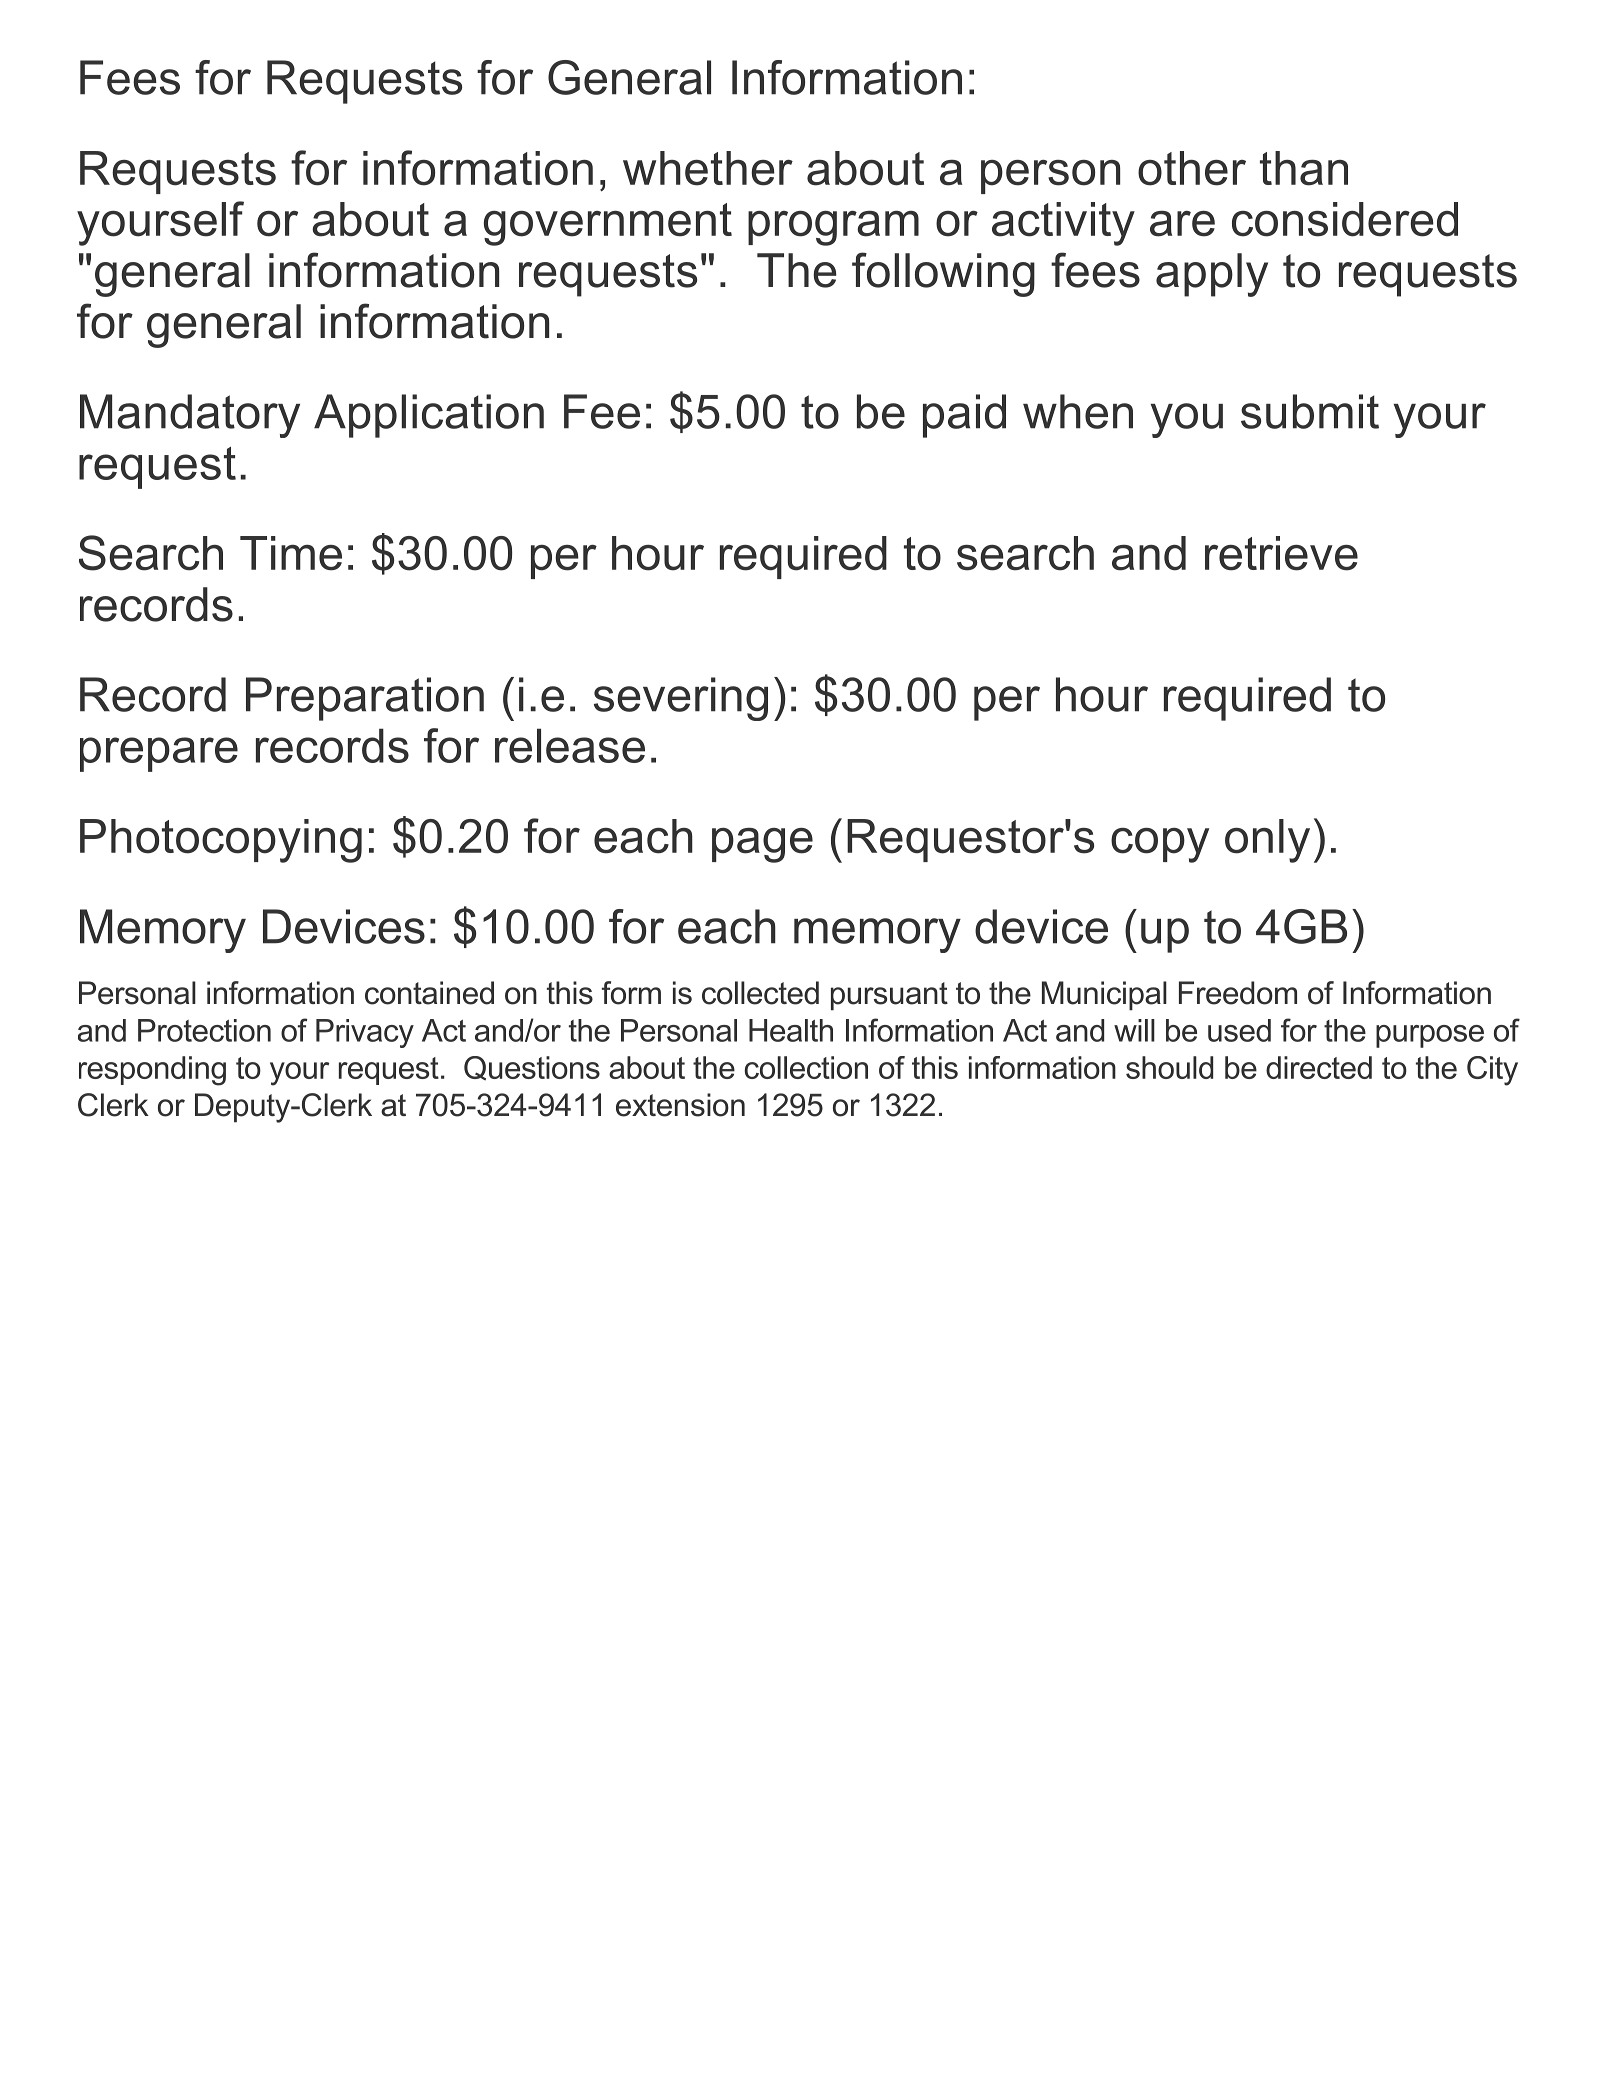 This screenshot has height=2075, width=1603. Describe the element at coordinates (964, 416) in the screenshot. I see `paid` at that location.
